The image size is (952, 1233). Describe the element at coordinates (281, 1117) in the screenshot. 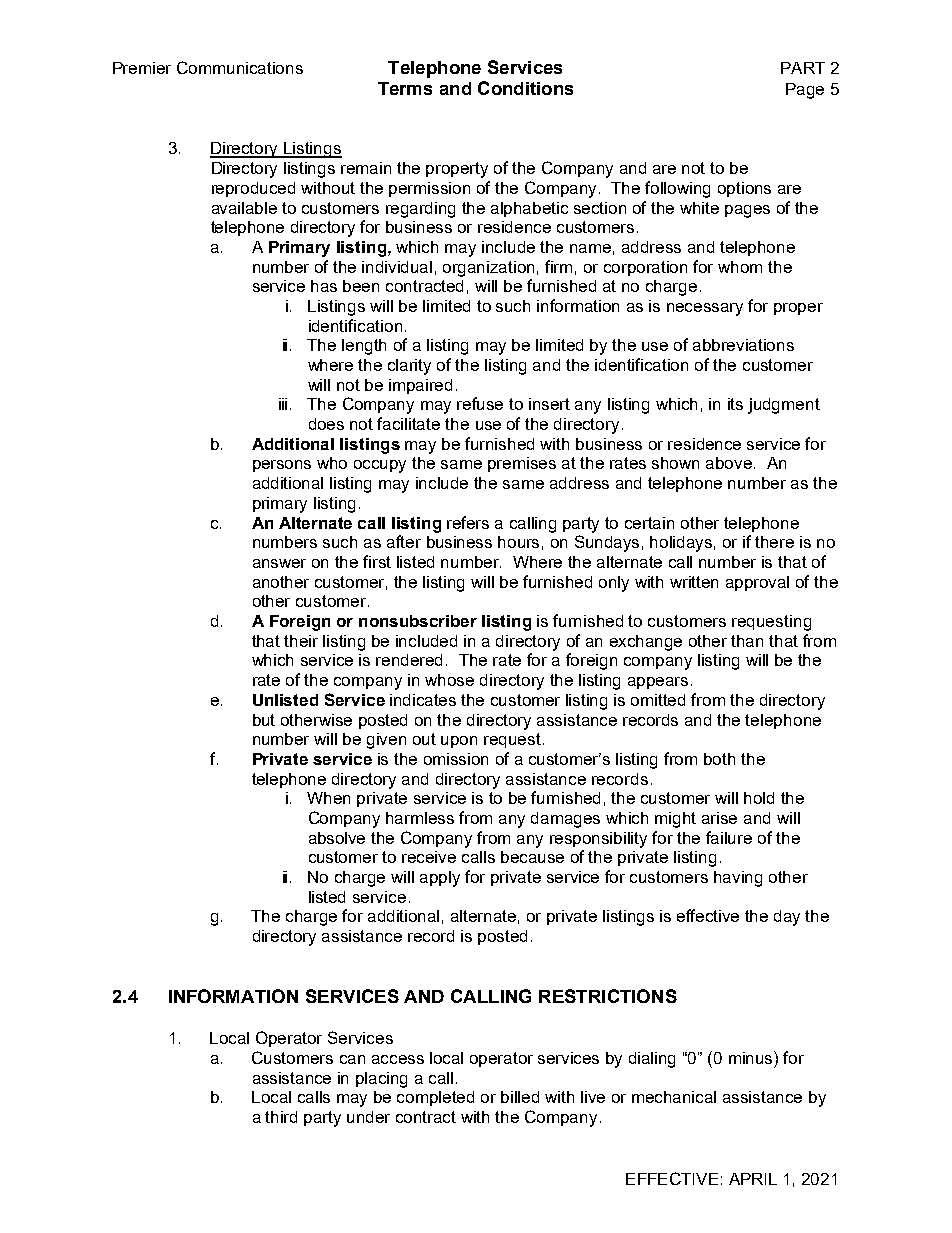

I see `third` at that location.
